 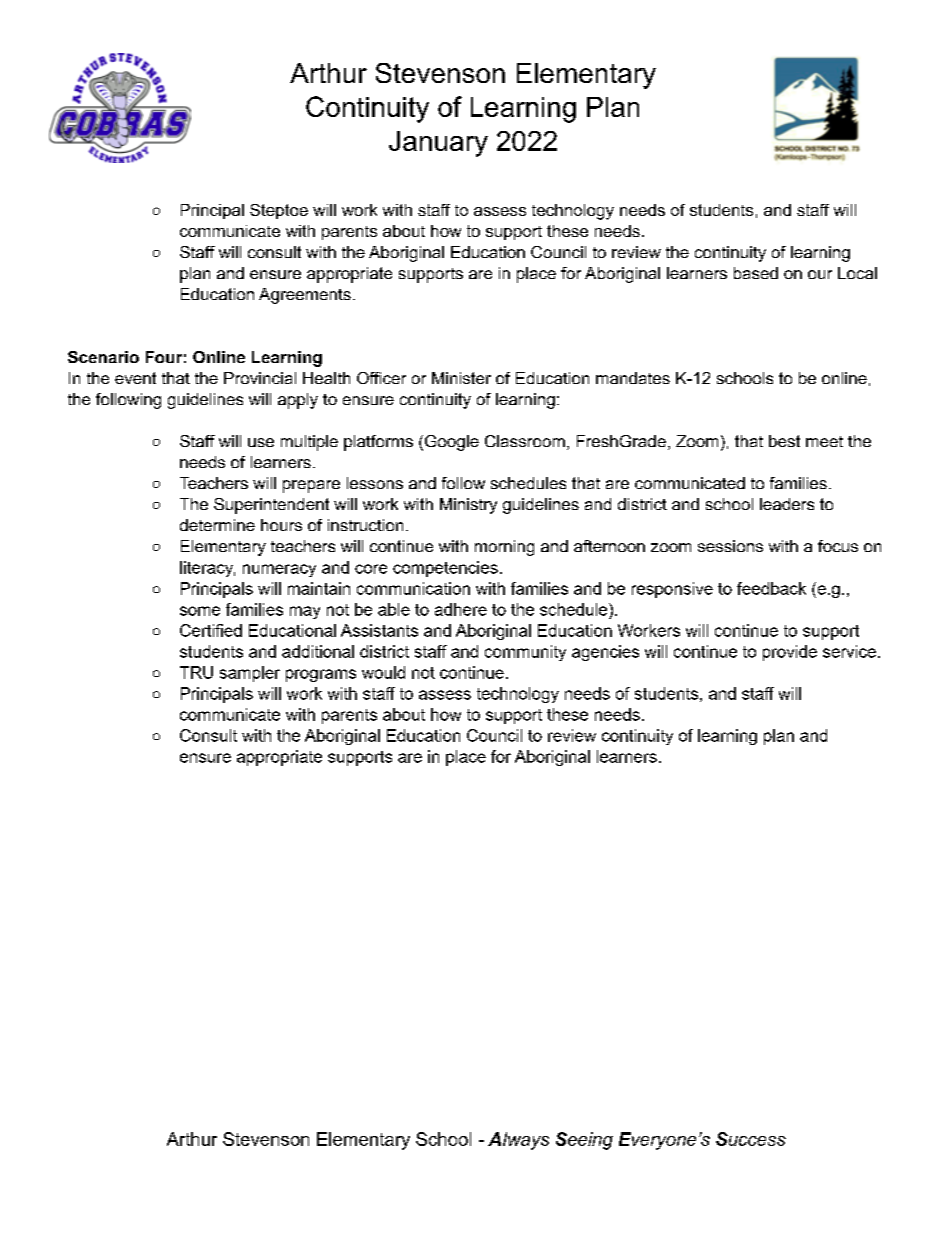 I want to click on Seeing, so click(x=584, y=1141).
